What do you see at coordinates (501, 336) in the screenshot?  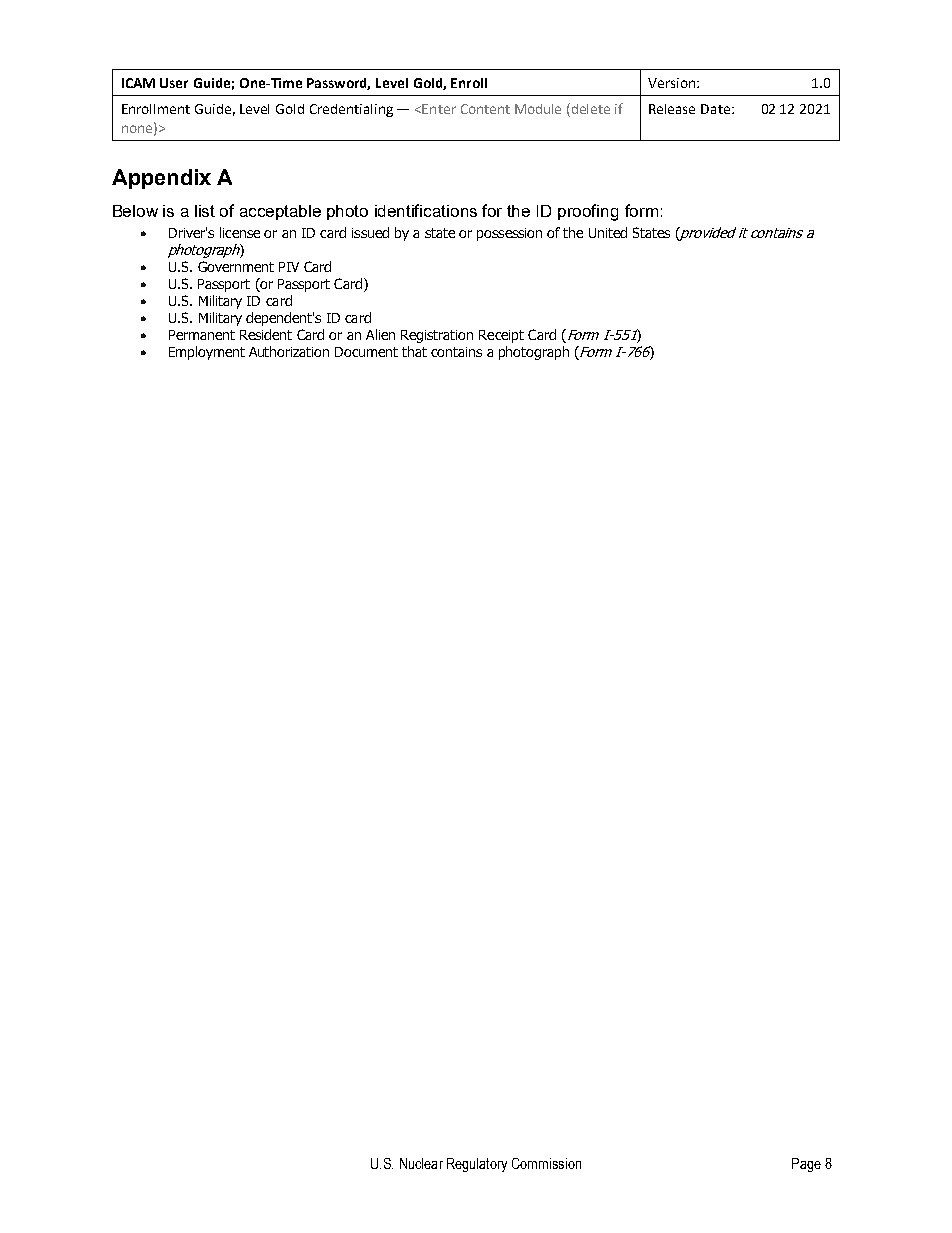 I see `Receipt` at bounding box center [501, 336].
